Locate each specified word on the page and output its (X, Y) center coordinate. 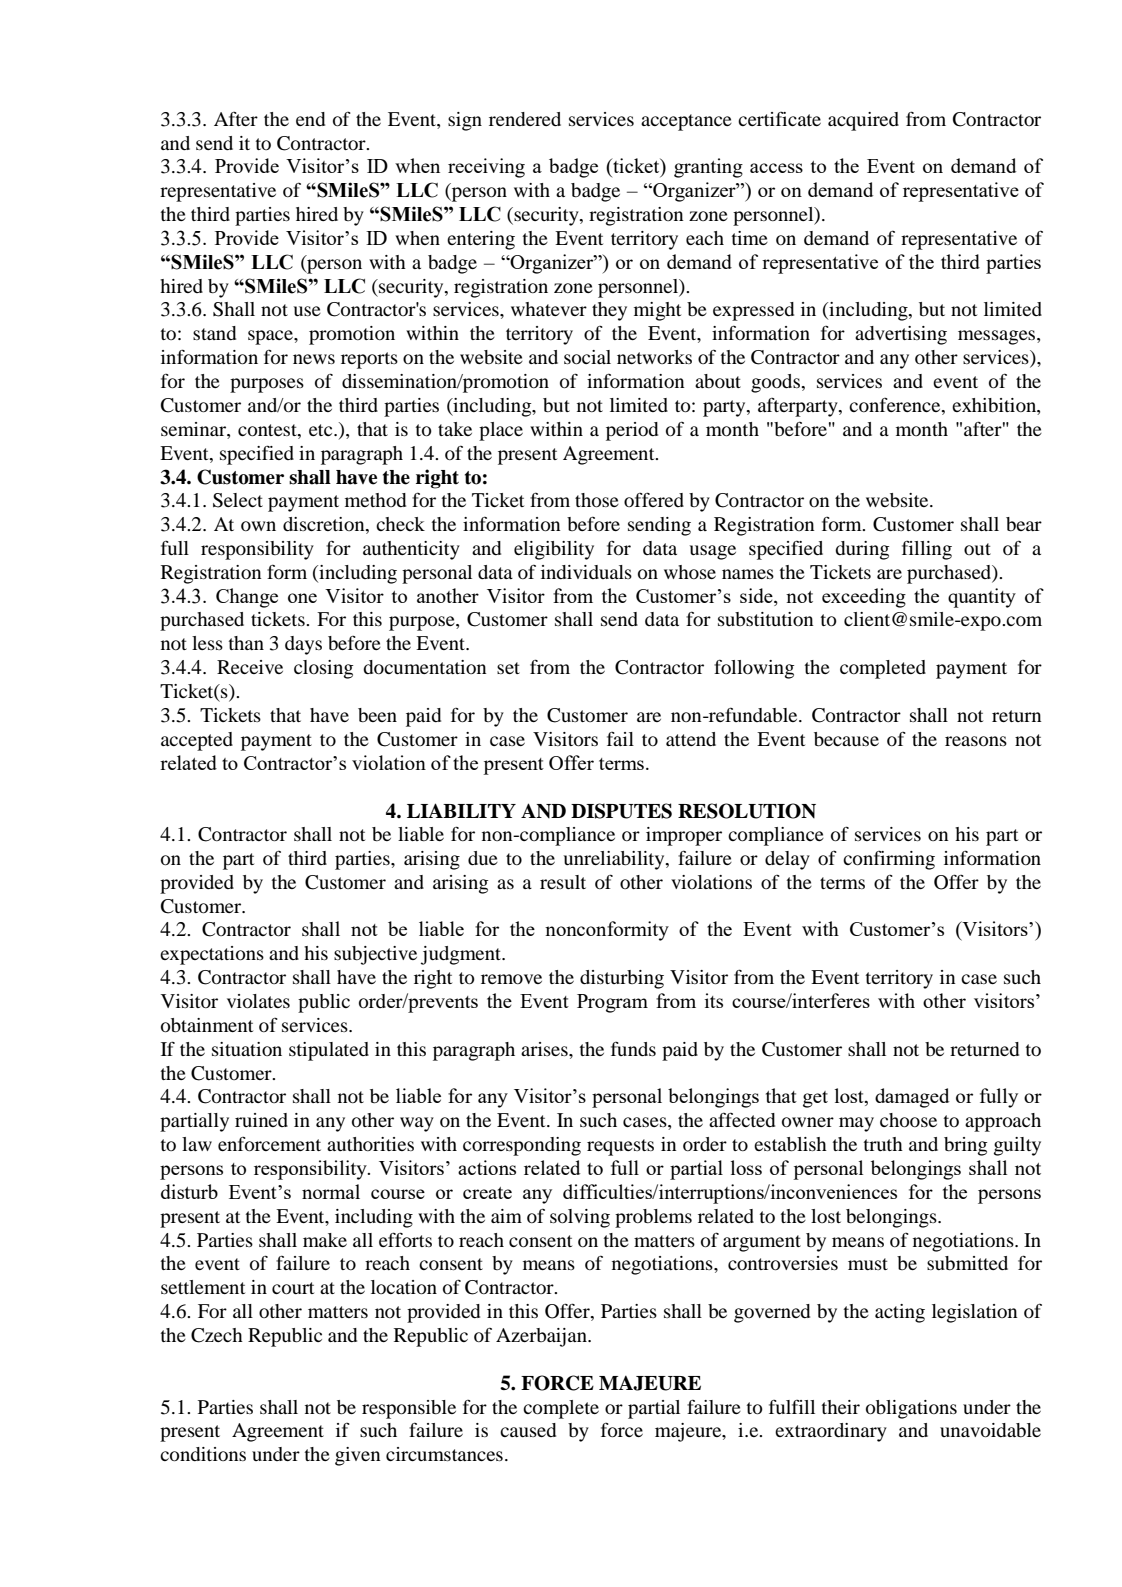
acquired (863, 121)
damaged (912, 1098)
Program (612, 1003)
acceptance (686, 122)
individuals (586, 572)
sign (465, 121)
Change (247, 598)
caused (528, 1430)
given (358, 1456)
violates (258, 1001)
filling (927, 550)
